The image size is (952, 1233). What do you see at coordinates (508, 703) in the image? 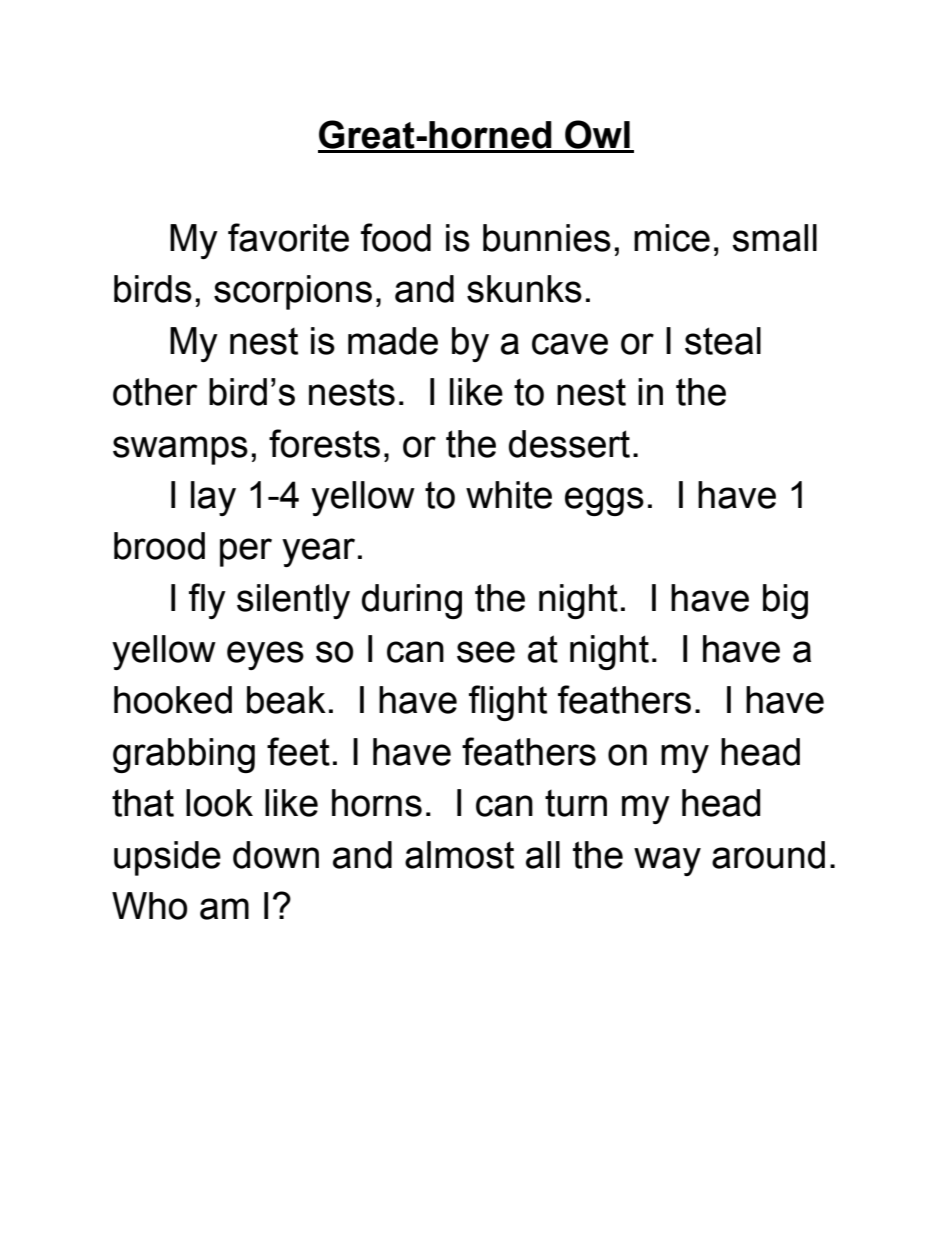
I see `flight` at bounding box center [508, 703].
